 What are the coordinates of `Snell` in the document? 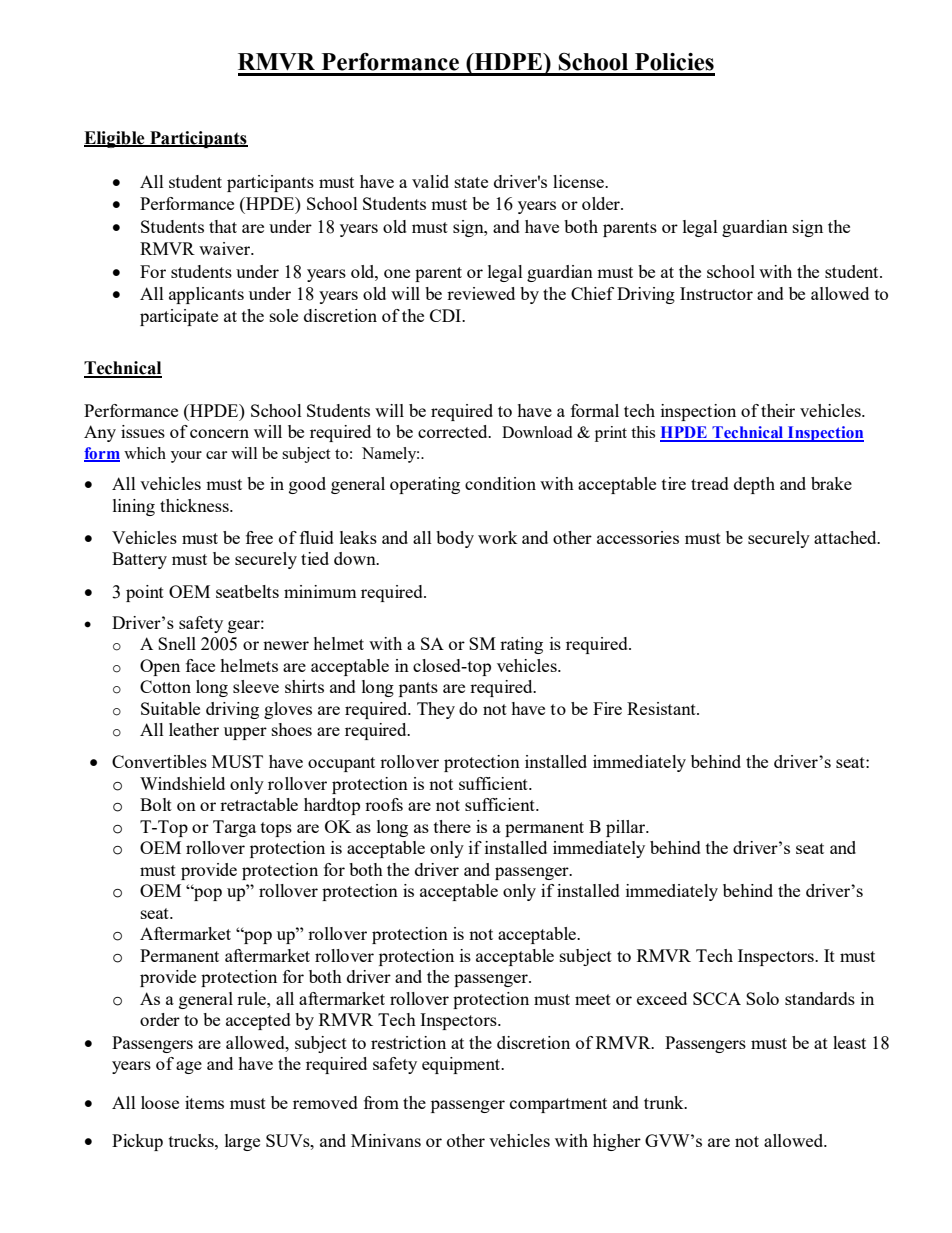 It's located at (177, 643).
